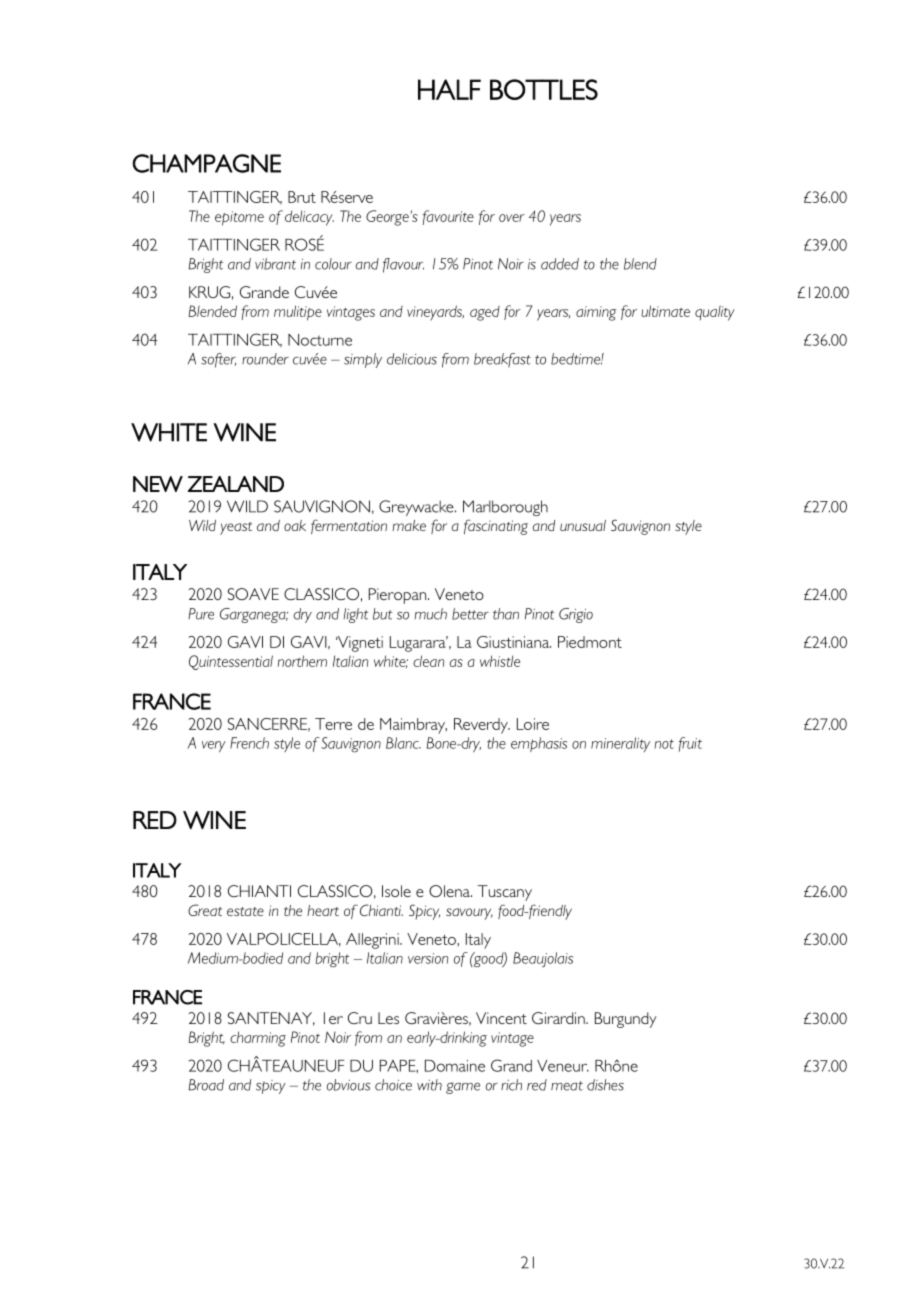 The height and width of the screenshot is (1308, 924). I want to click on Grigio, so click(576, 615).
